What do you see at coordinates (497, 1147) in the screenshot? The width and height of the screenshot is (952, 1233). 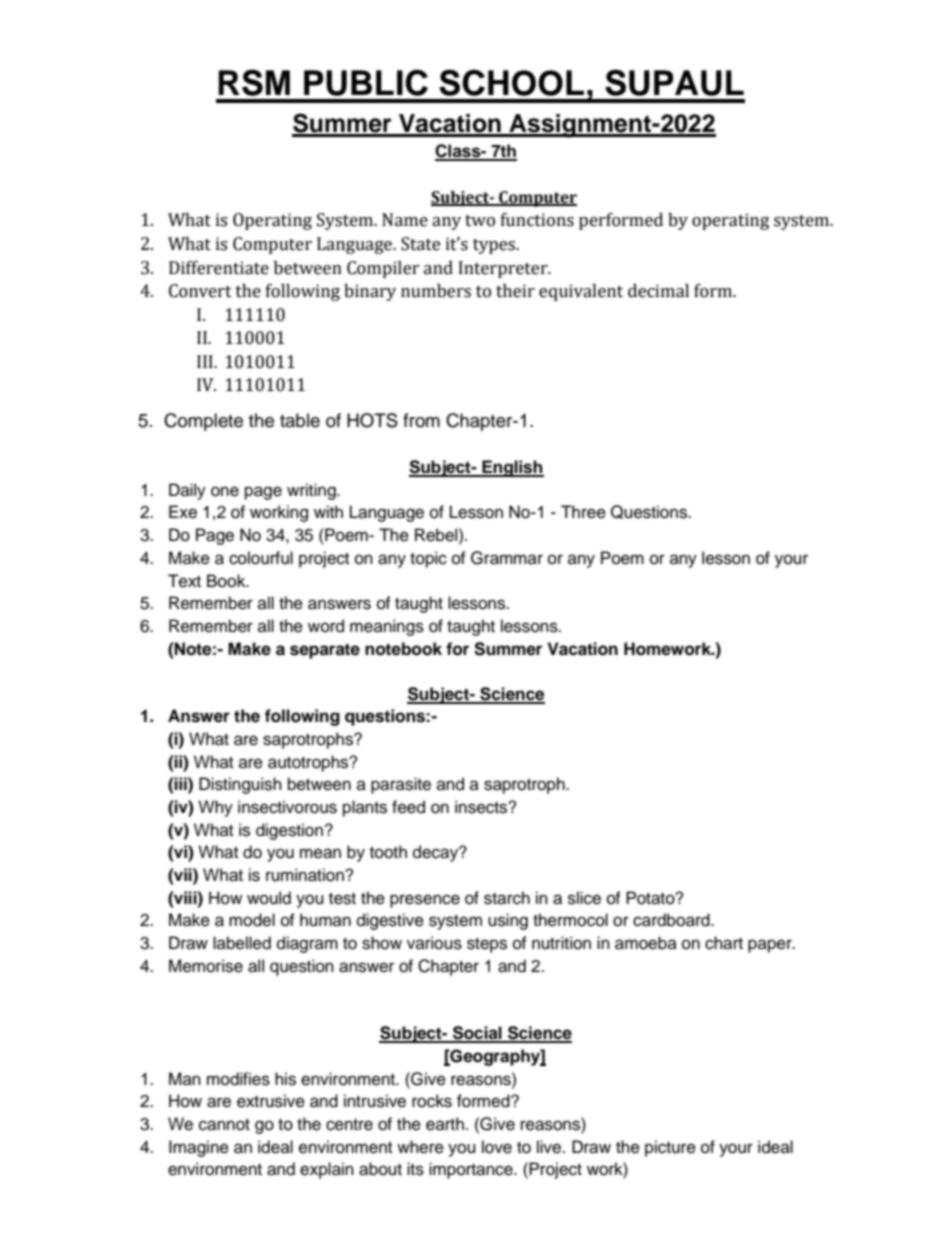 I see `love` at bounding box center [497, 1147].
